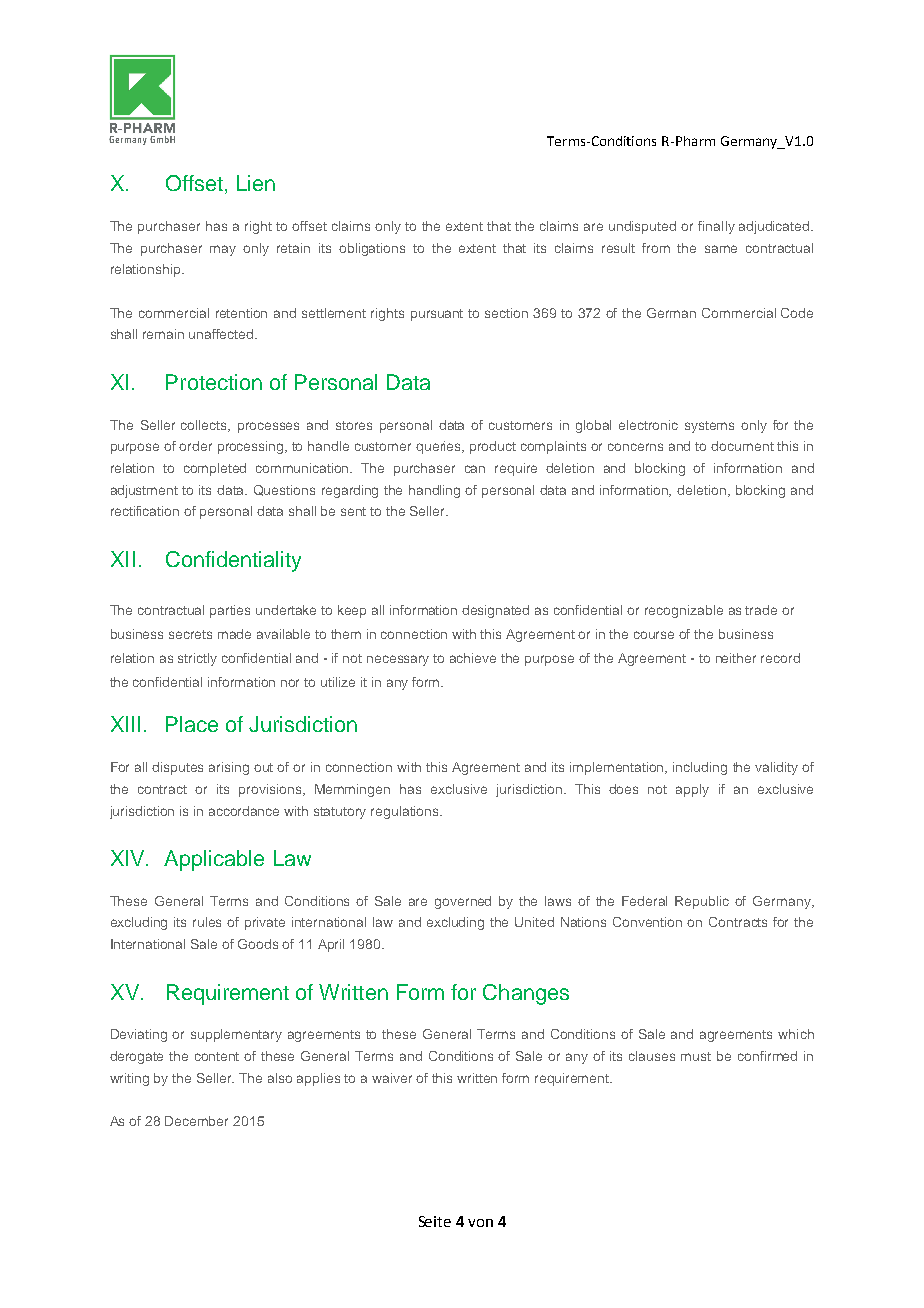  What do you see at coordinates (716, 227) in the document?
I see `finally` at bounding box center [716, 227].
